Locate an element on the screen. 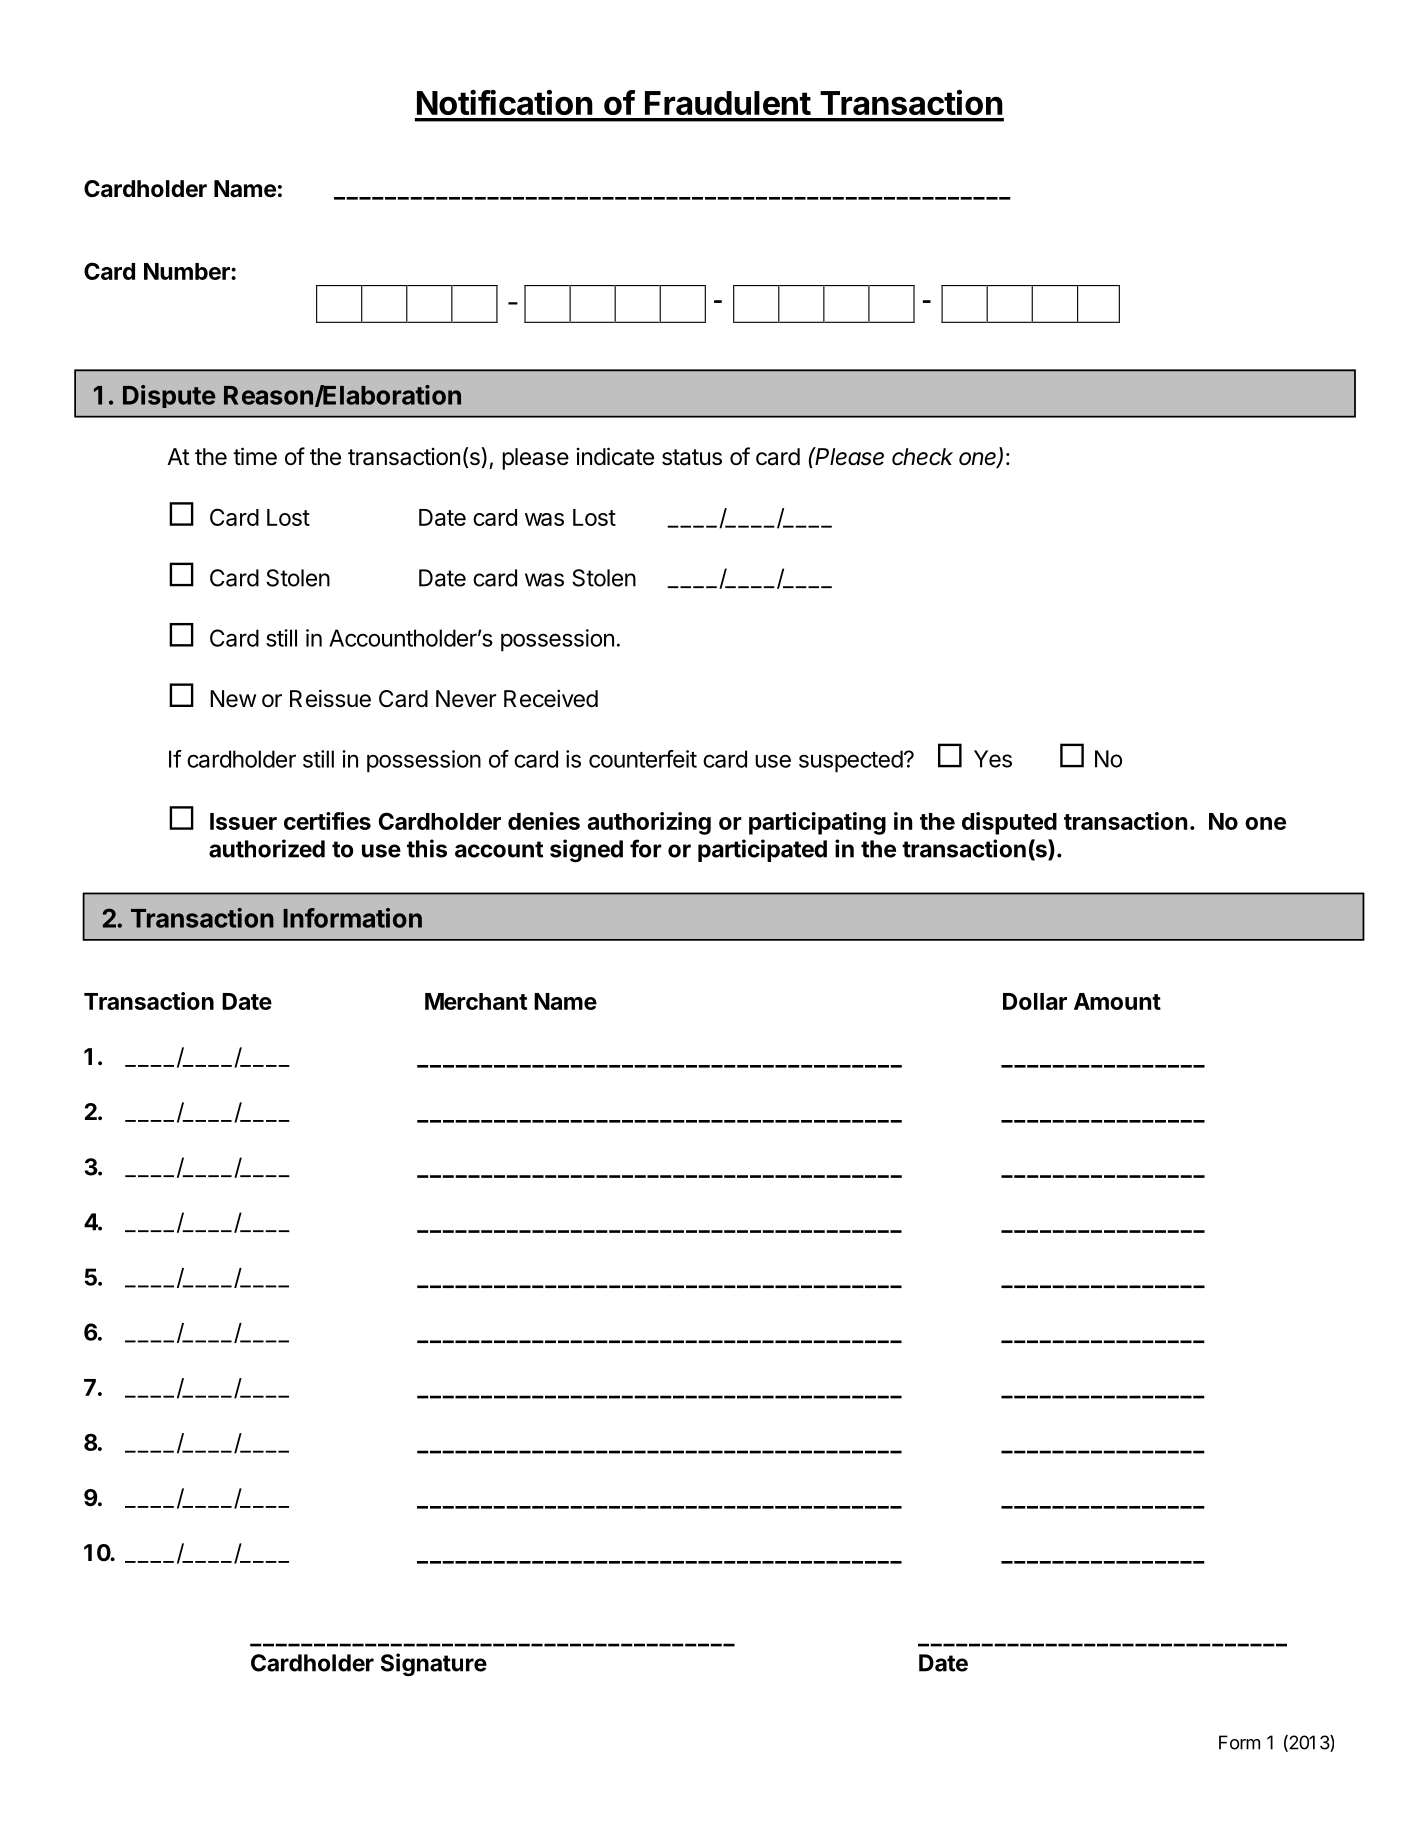  signed is located at coordinates (586, 851).
